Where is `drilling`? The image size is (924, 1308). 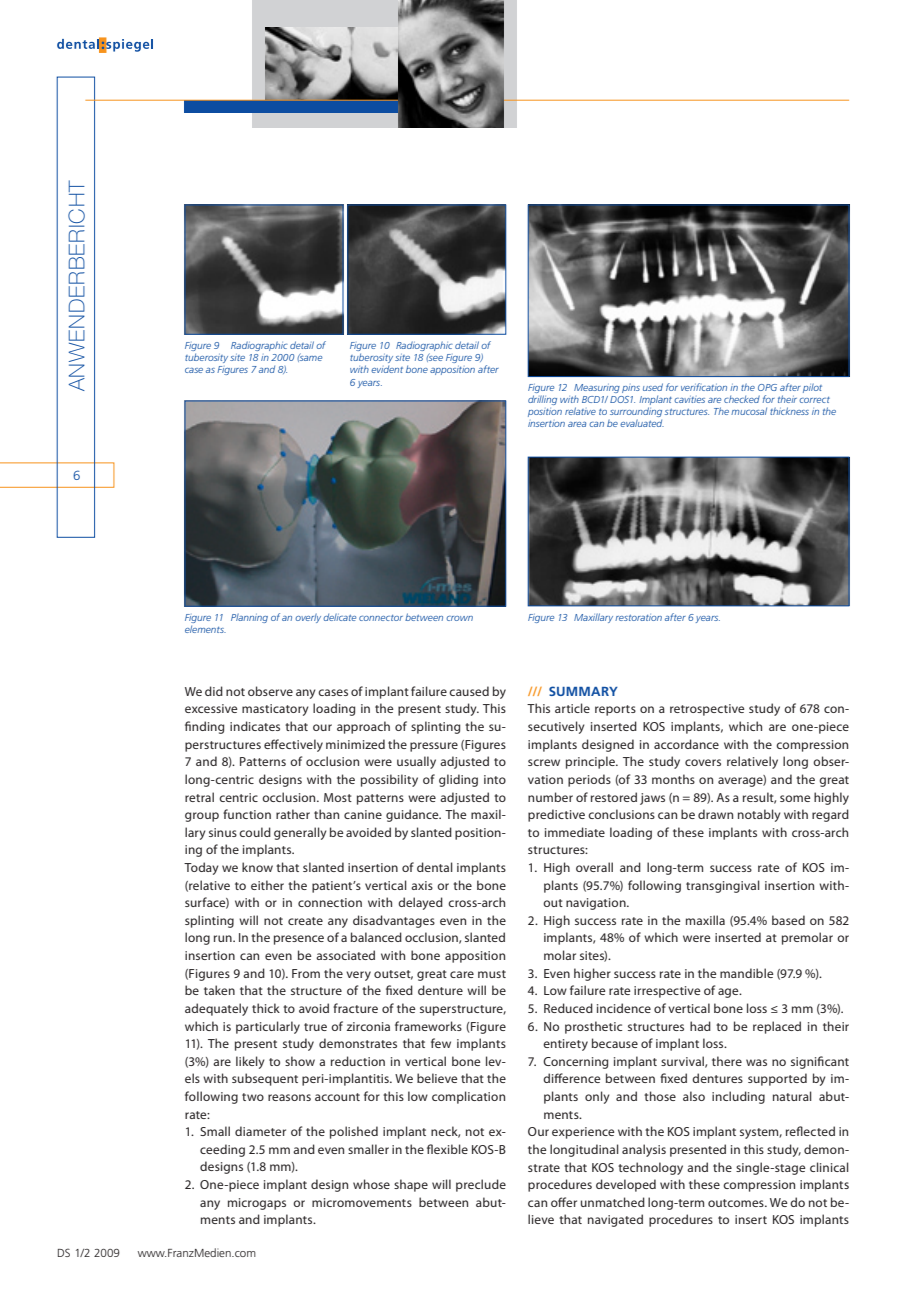
drilling is located at coordinates (542, 400).
